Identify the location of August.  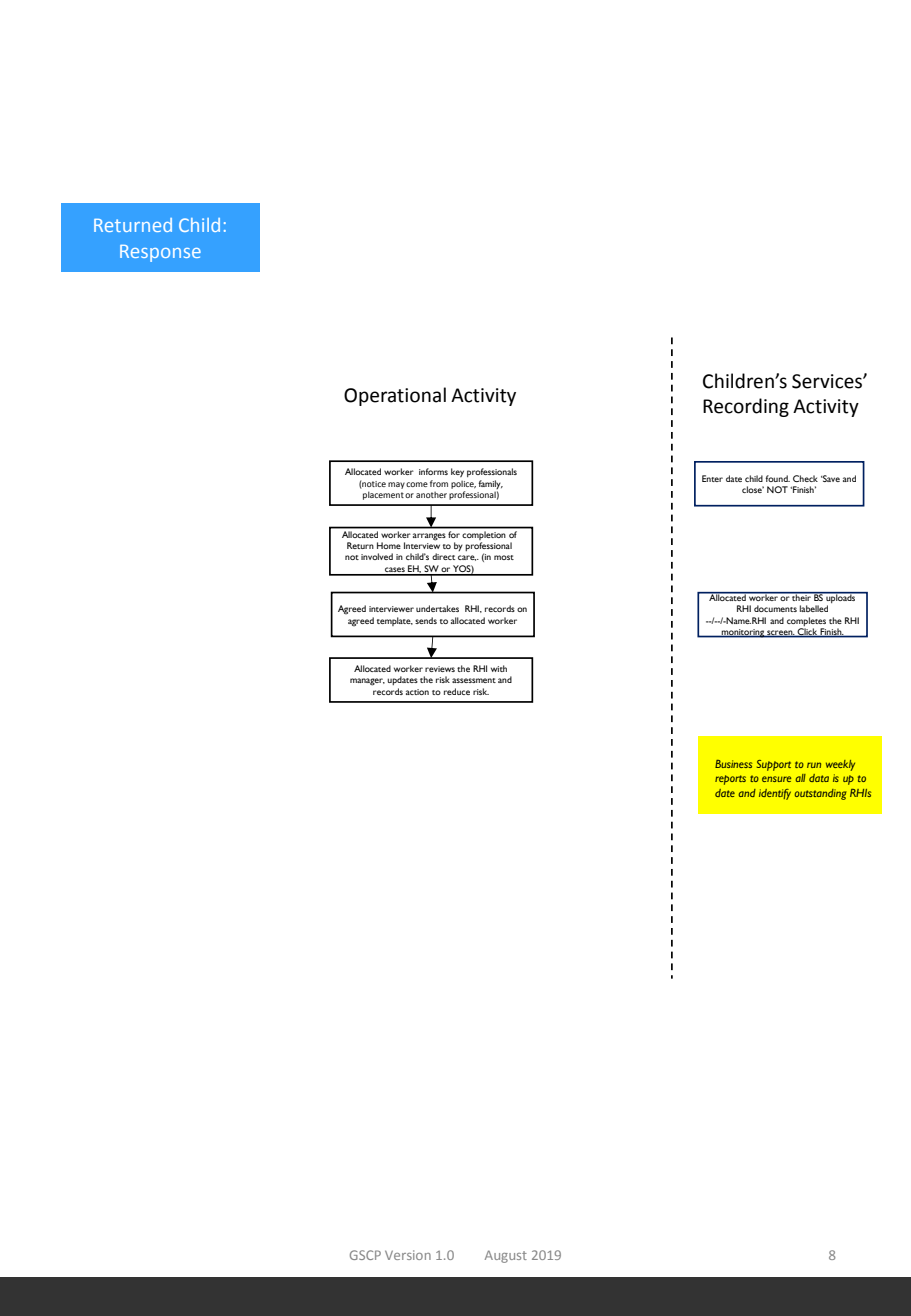
(506, 1256).
